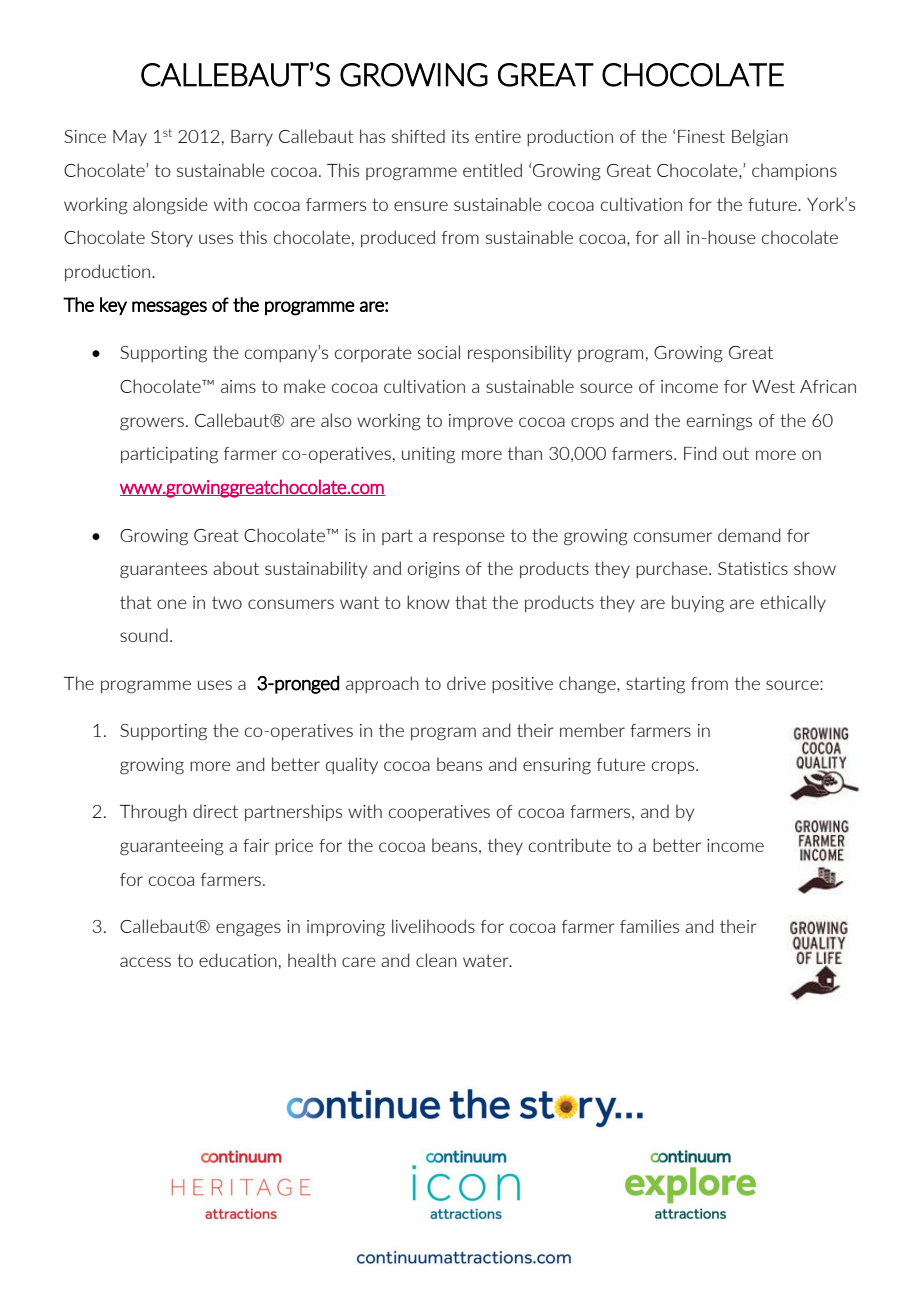 The height and width of the screenshot is (1309, 924). What do you see at coordinates (492, 170) in the screenshot?
I see `entitled` at bounding box center [492, 170].
